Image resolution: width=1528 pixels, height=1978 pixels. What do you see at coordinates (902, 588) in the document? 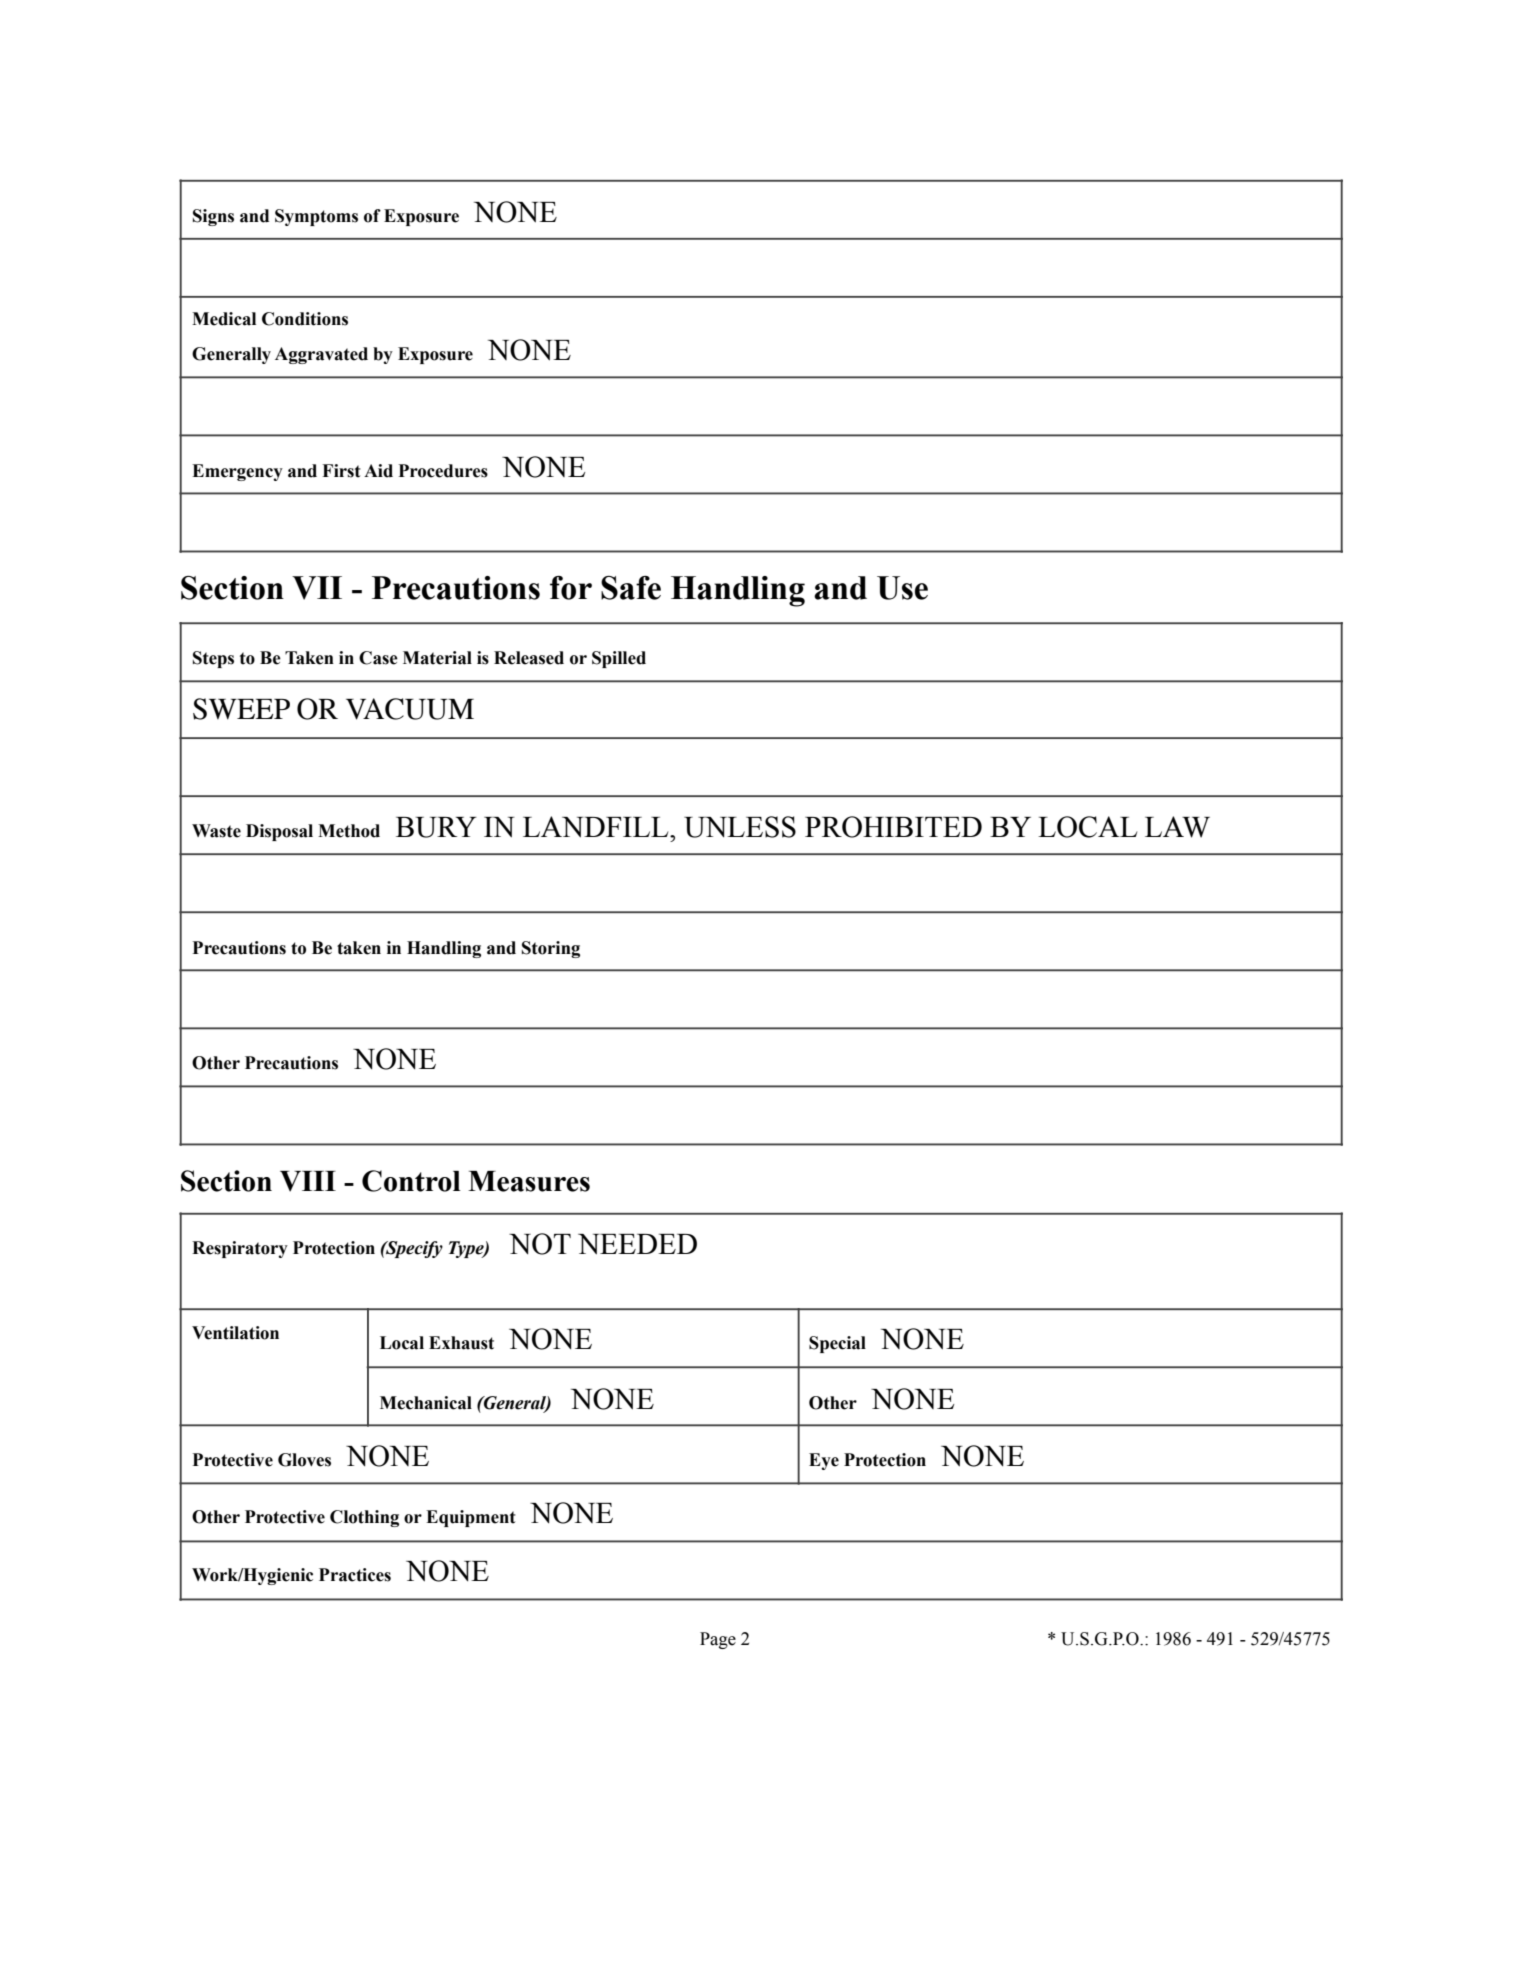
I see `Use` at bounding box center [902, 588].
